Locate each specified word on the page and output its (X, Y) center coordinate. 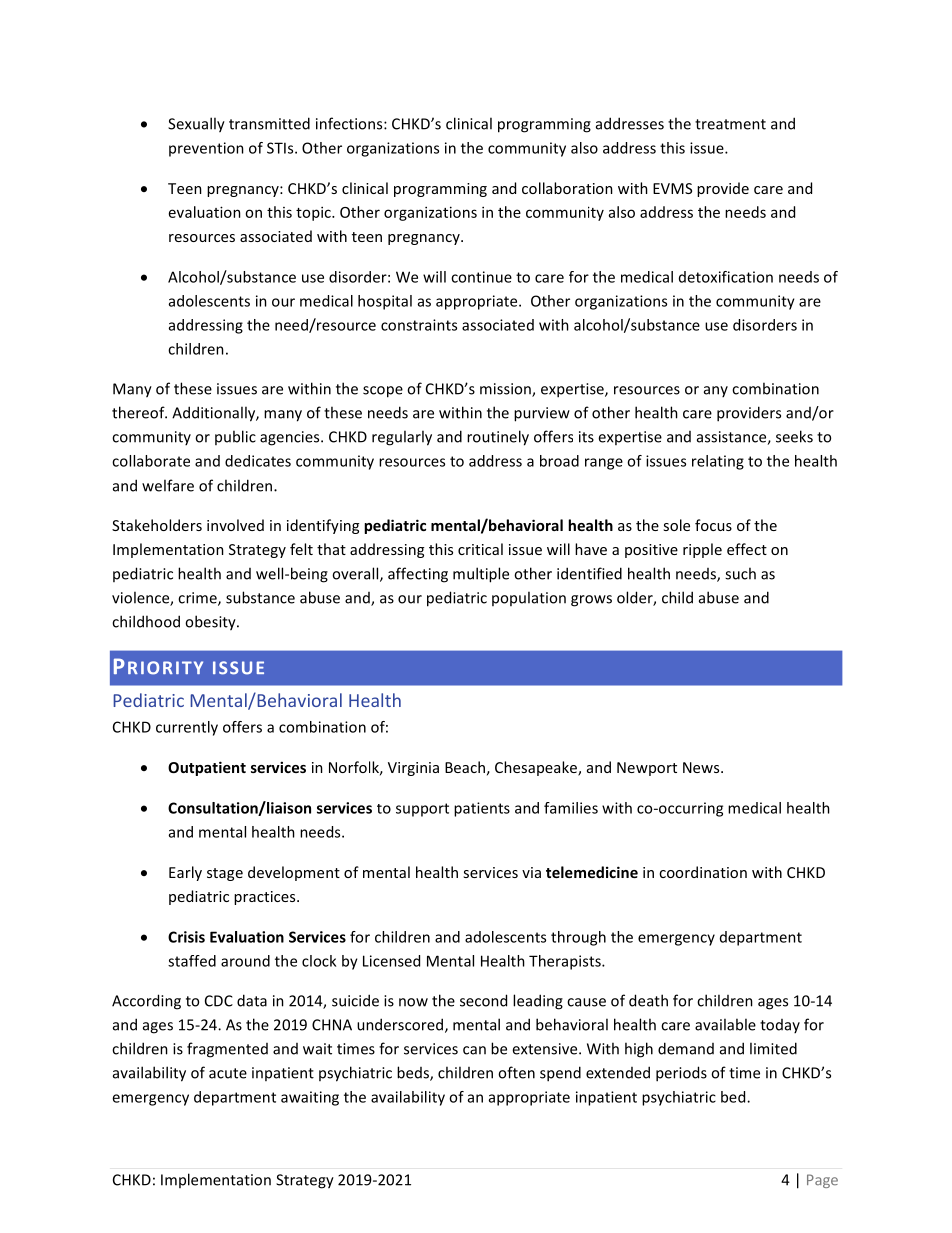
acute (228, 1073)
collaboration (567, 188)
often (516, 1072)
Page (822, 1181)
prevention (206, 149)
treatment (730, 124)
